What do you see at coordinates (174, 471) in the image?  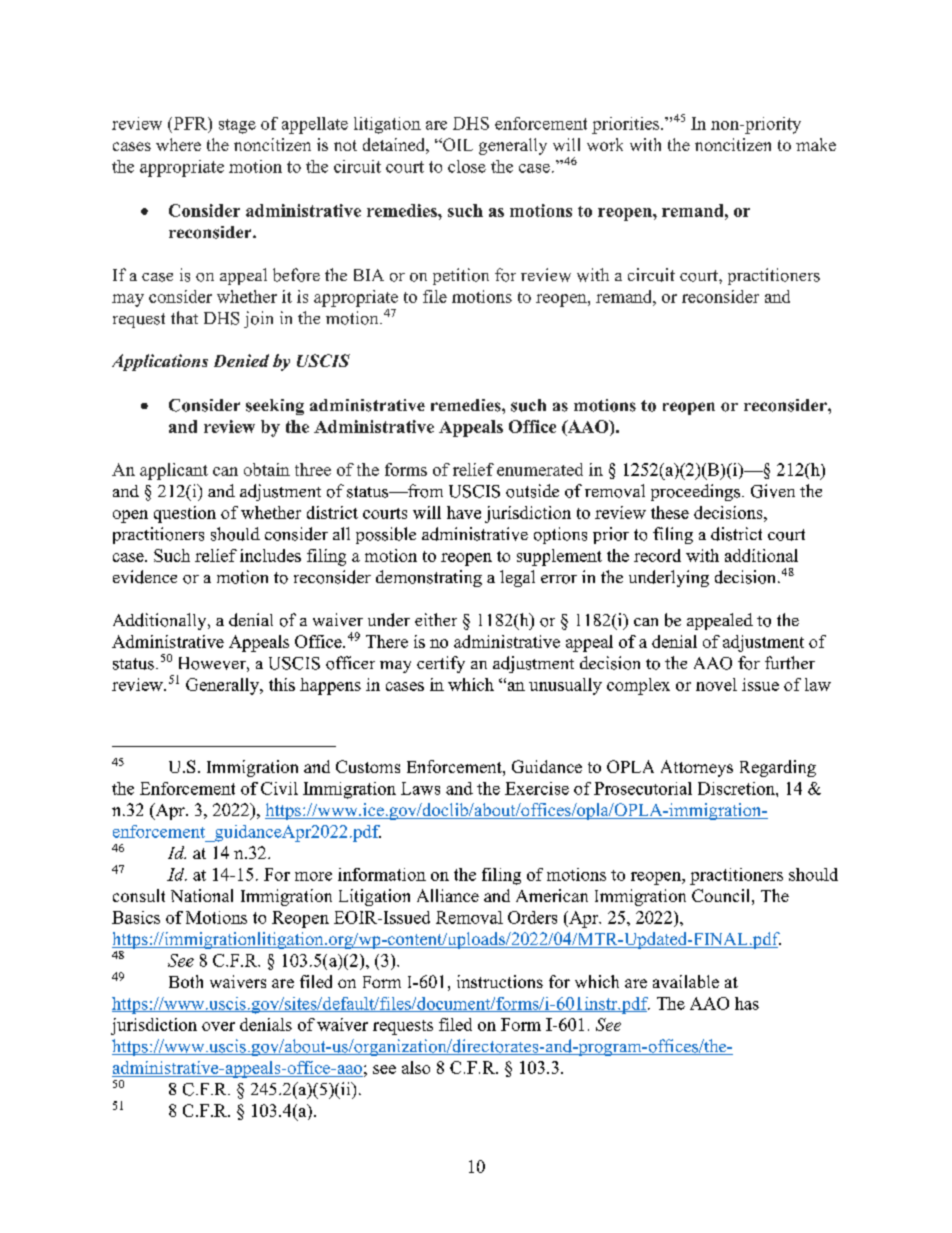 I see `applicant` at bounding box center [174, 471].
